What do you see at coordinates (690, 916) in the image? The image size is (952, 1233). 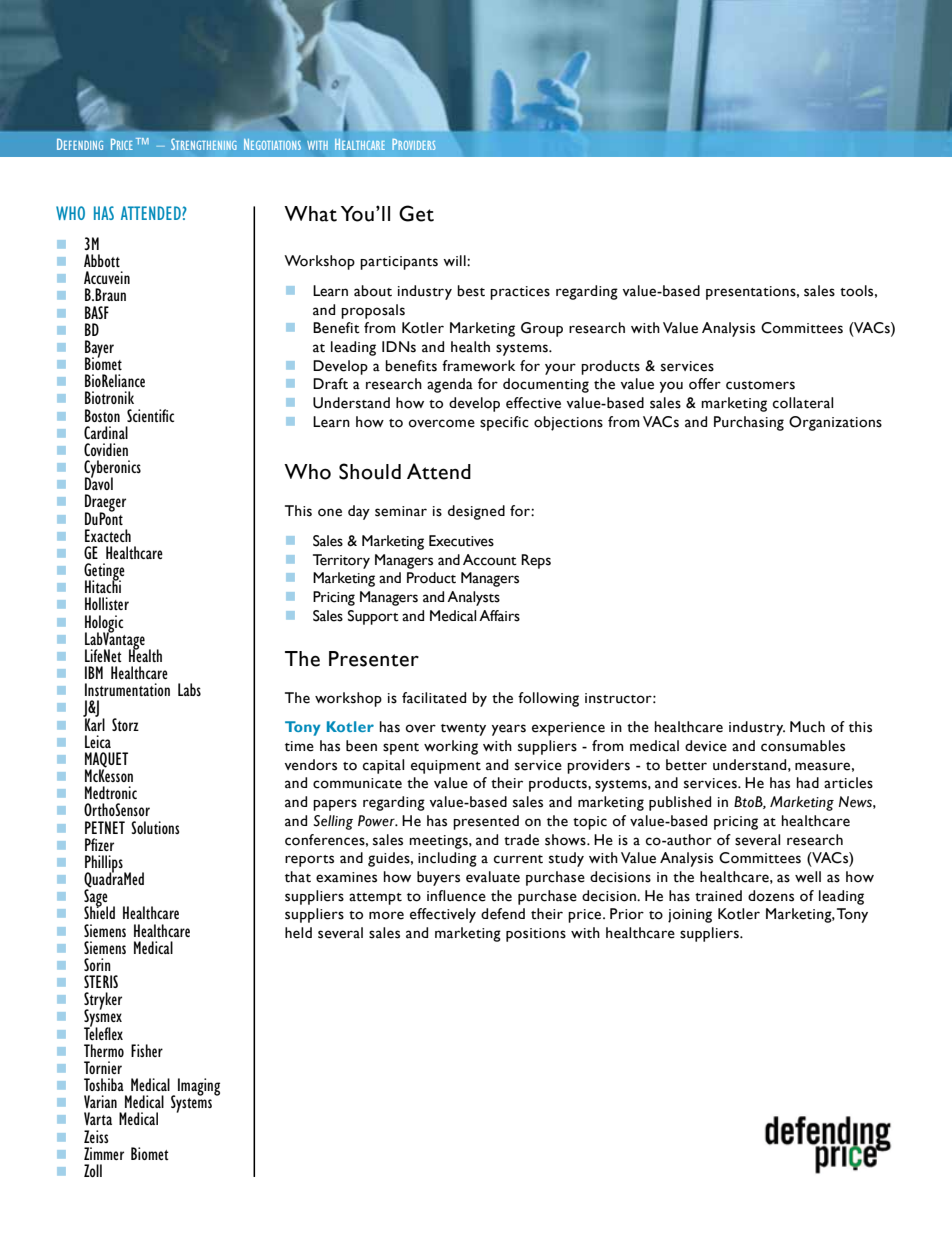 I see `joining` at bounding box center [690, 916].
